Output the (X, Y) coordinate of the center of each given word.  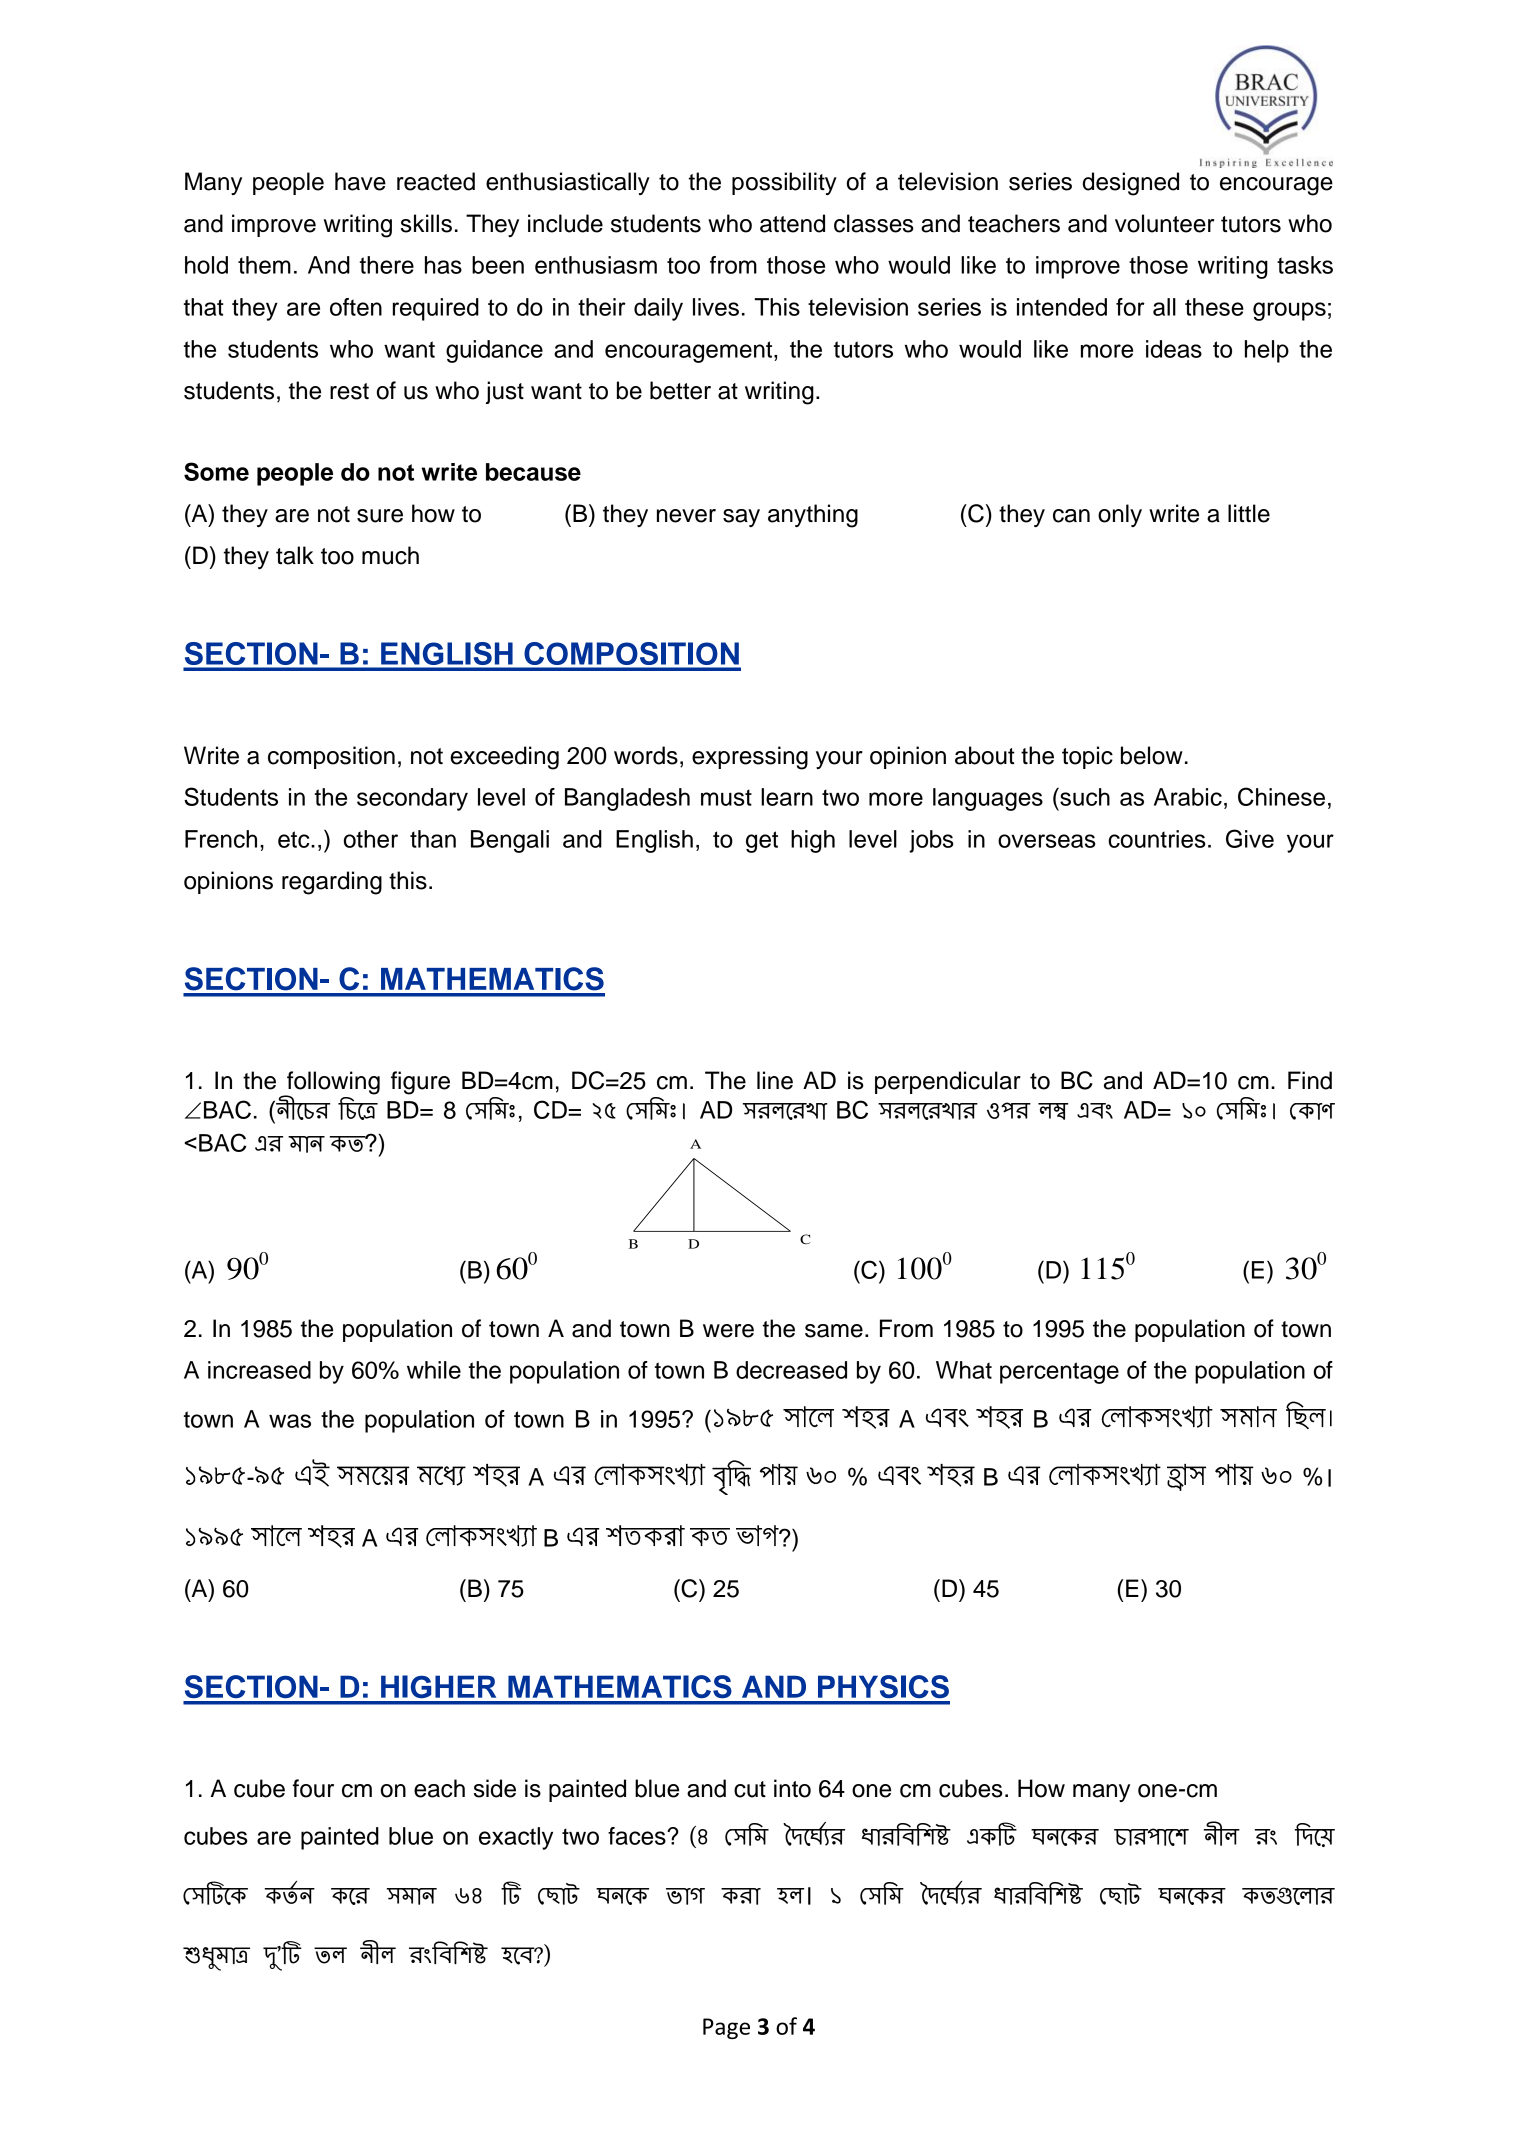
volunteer (1164, 223)
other (371, 839)
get (762, 842)
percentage (1059, 1373)
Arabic (1188, 797)
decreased (791, 1370)
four (313, 1788)
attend (792, 223)
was (290, 1421)
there (387, 265)
